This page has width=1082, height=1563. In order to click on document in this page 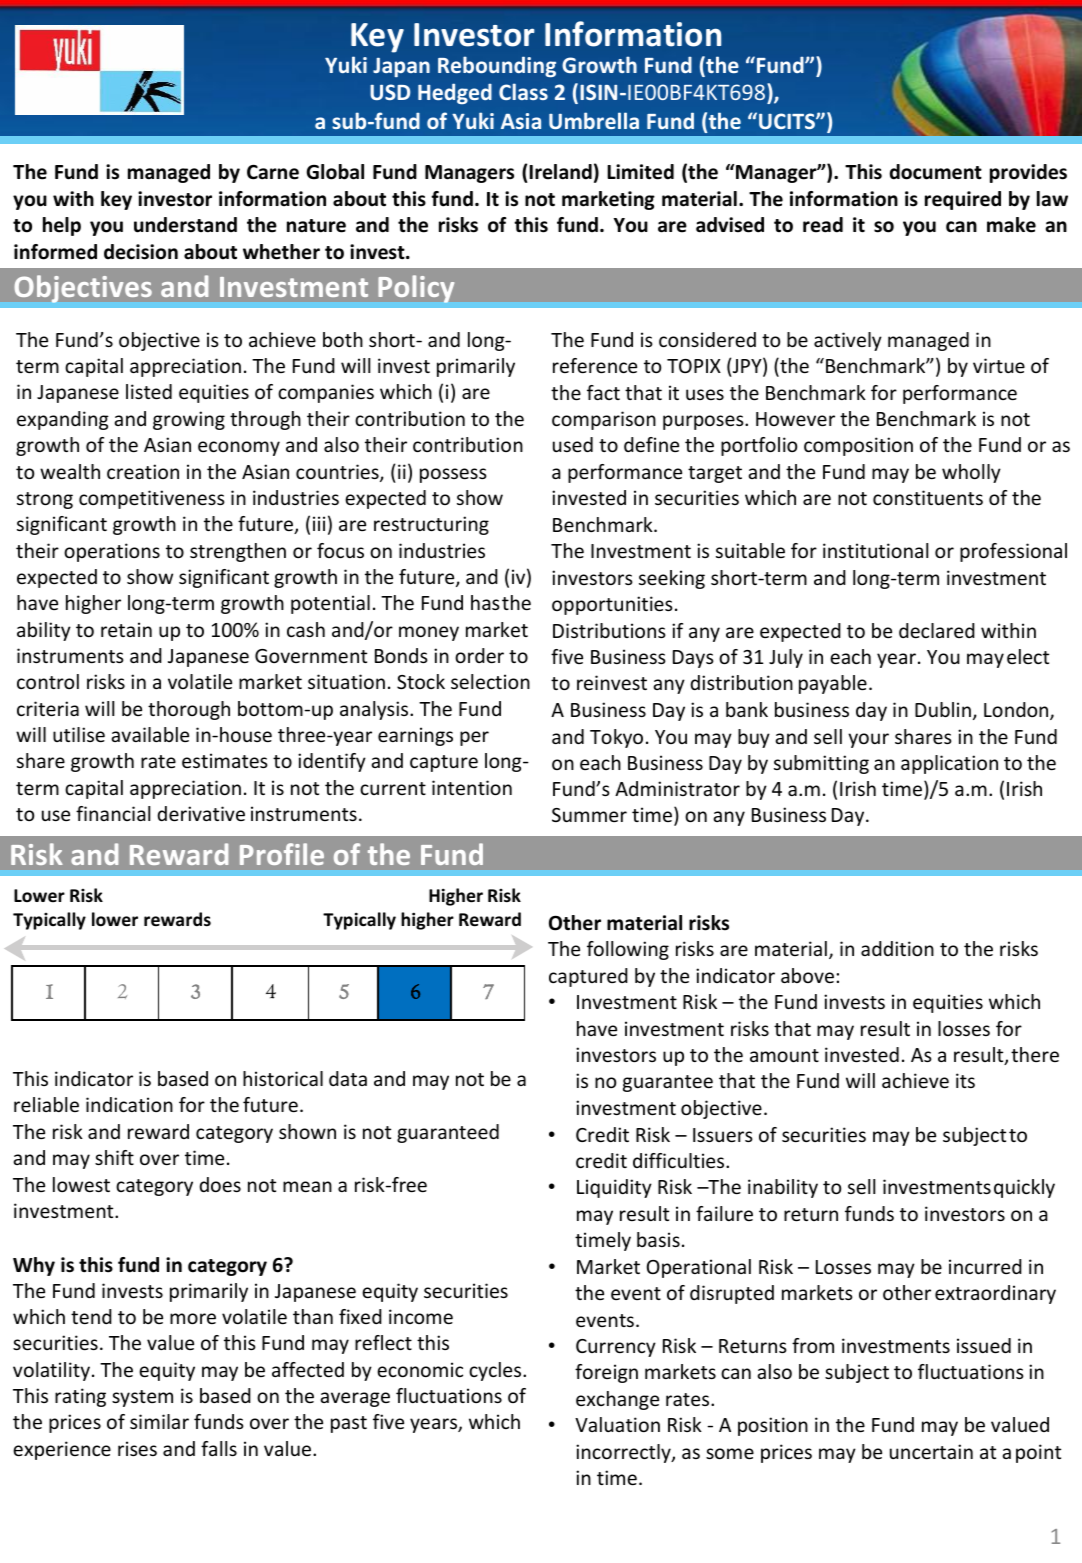, I will do `click(936, 172)`.
